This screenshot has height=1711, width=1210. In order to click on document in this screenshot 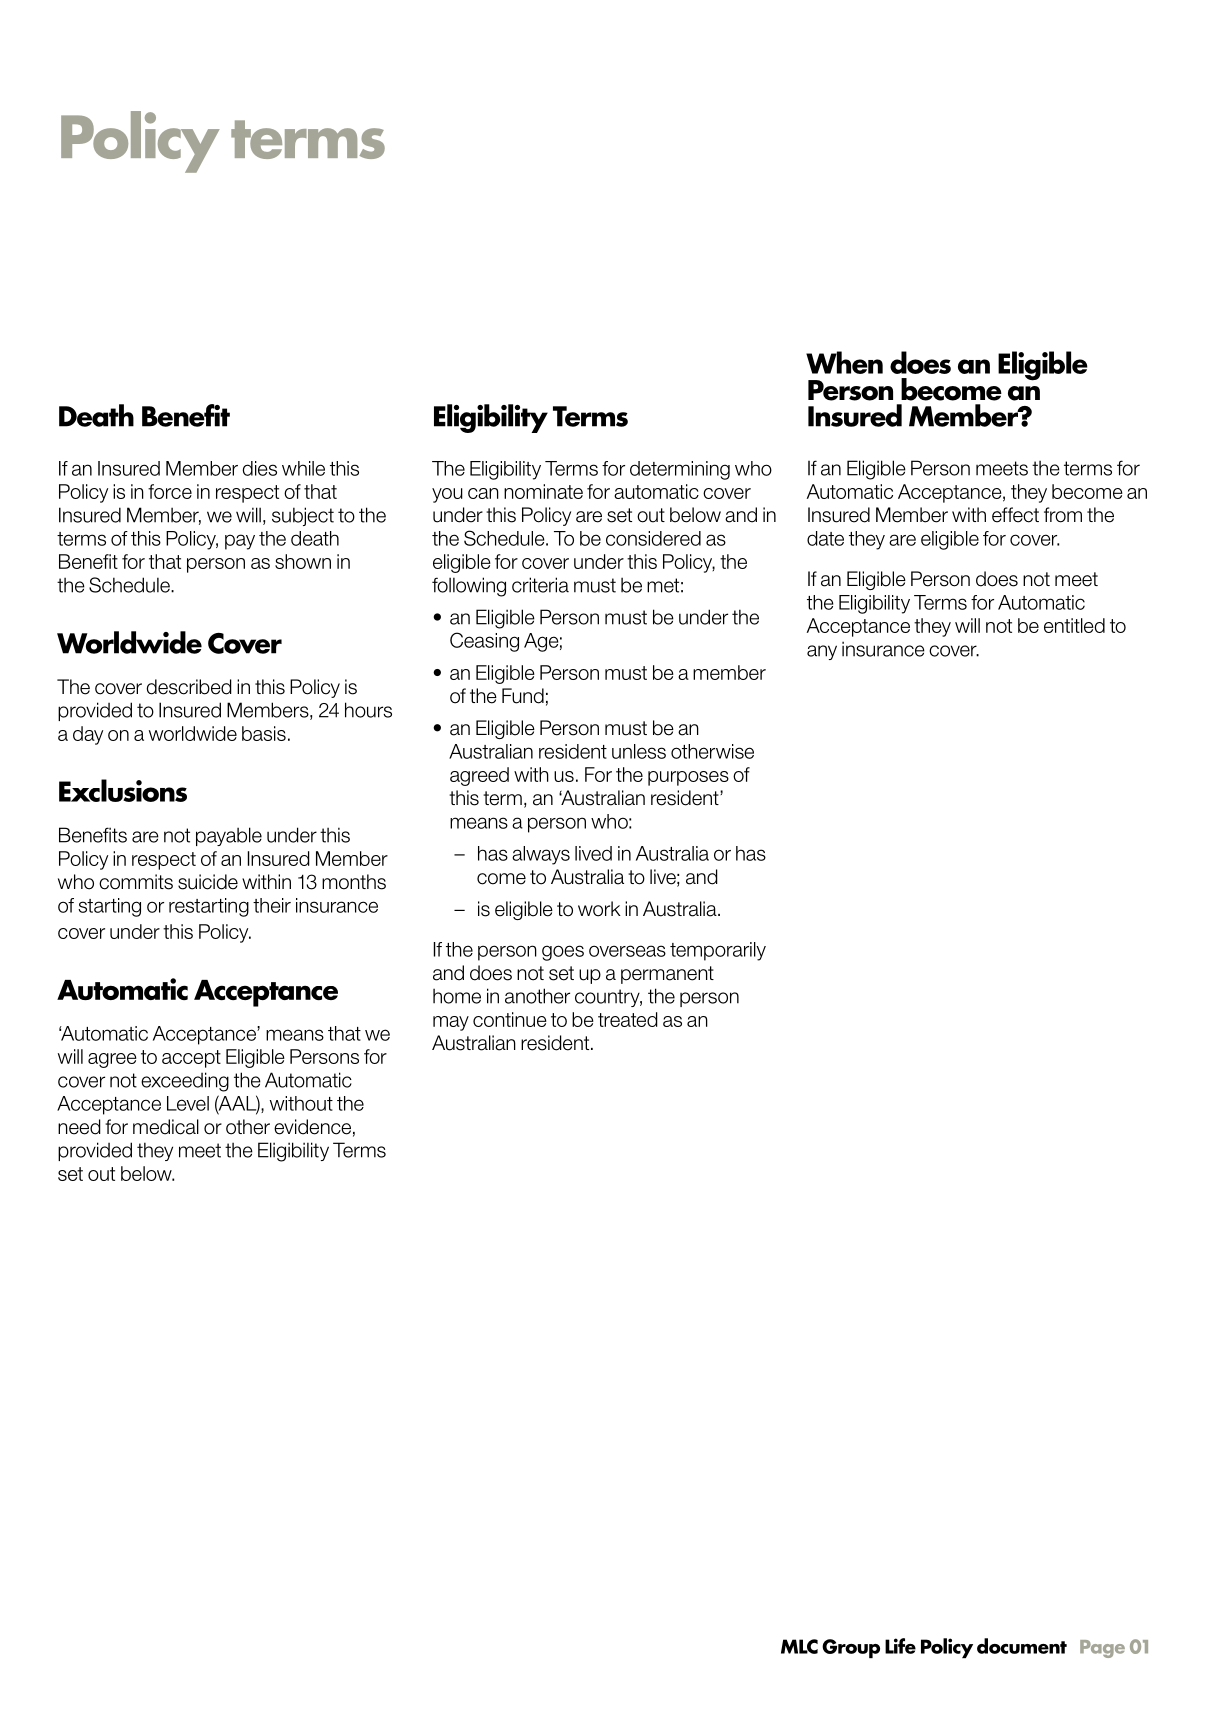, I will do `click(1022, 1646)`.
